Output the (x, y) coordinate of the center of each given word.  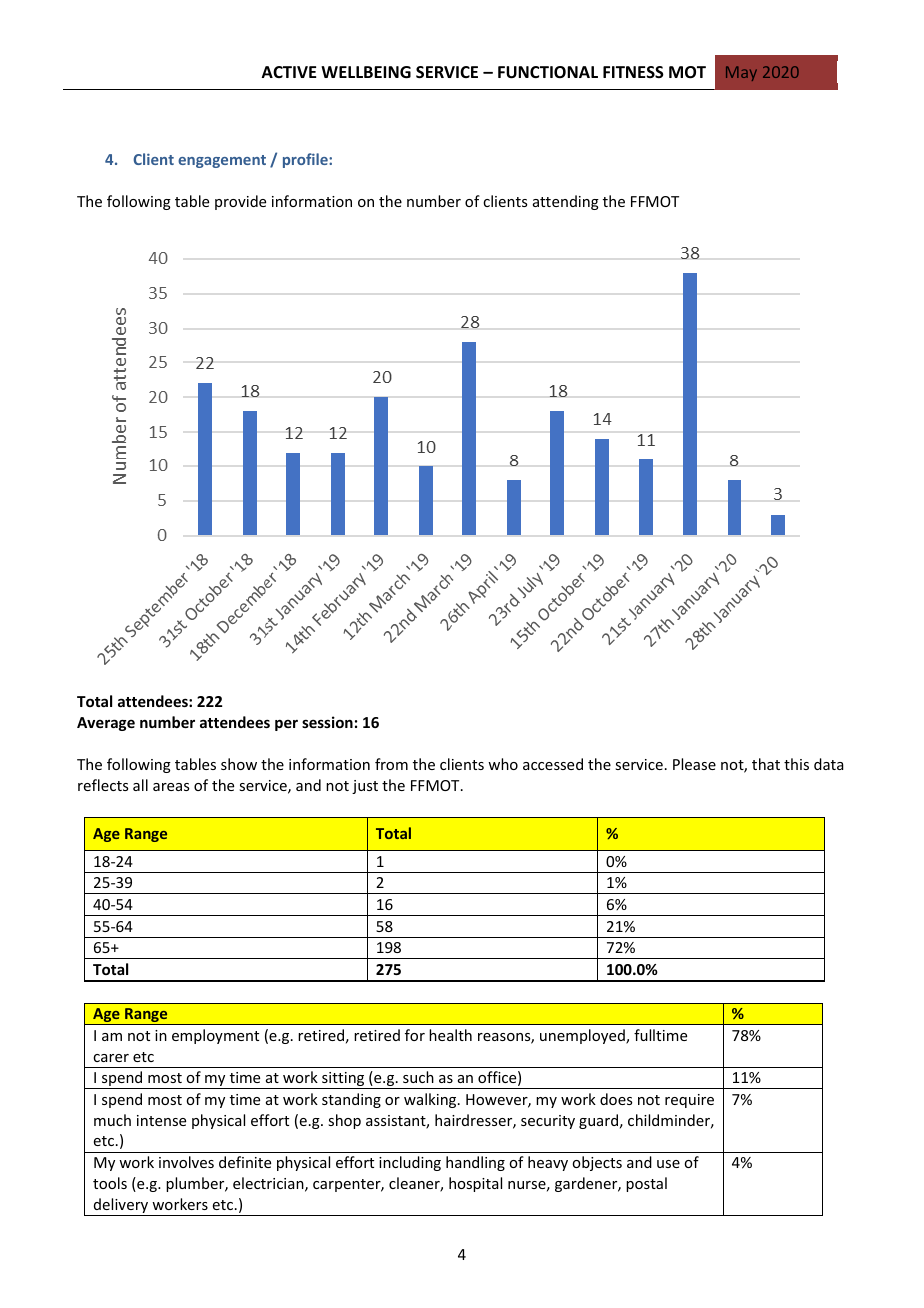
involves (186, 1162)
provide (240, 202)
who (503, 764)
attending (566, 202)
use (668, 1164)
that (766, 764)
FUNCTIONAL (548, 72)
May (741, 73)
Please (694, 764)
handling (475, 1163)
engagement (222, 161)
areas (171, 787)
